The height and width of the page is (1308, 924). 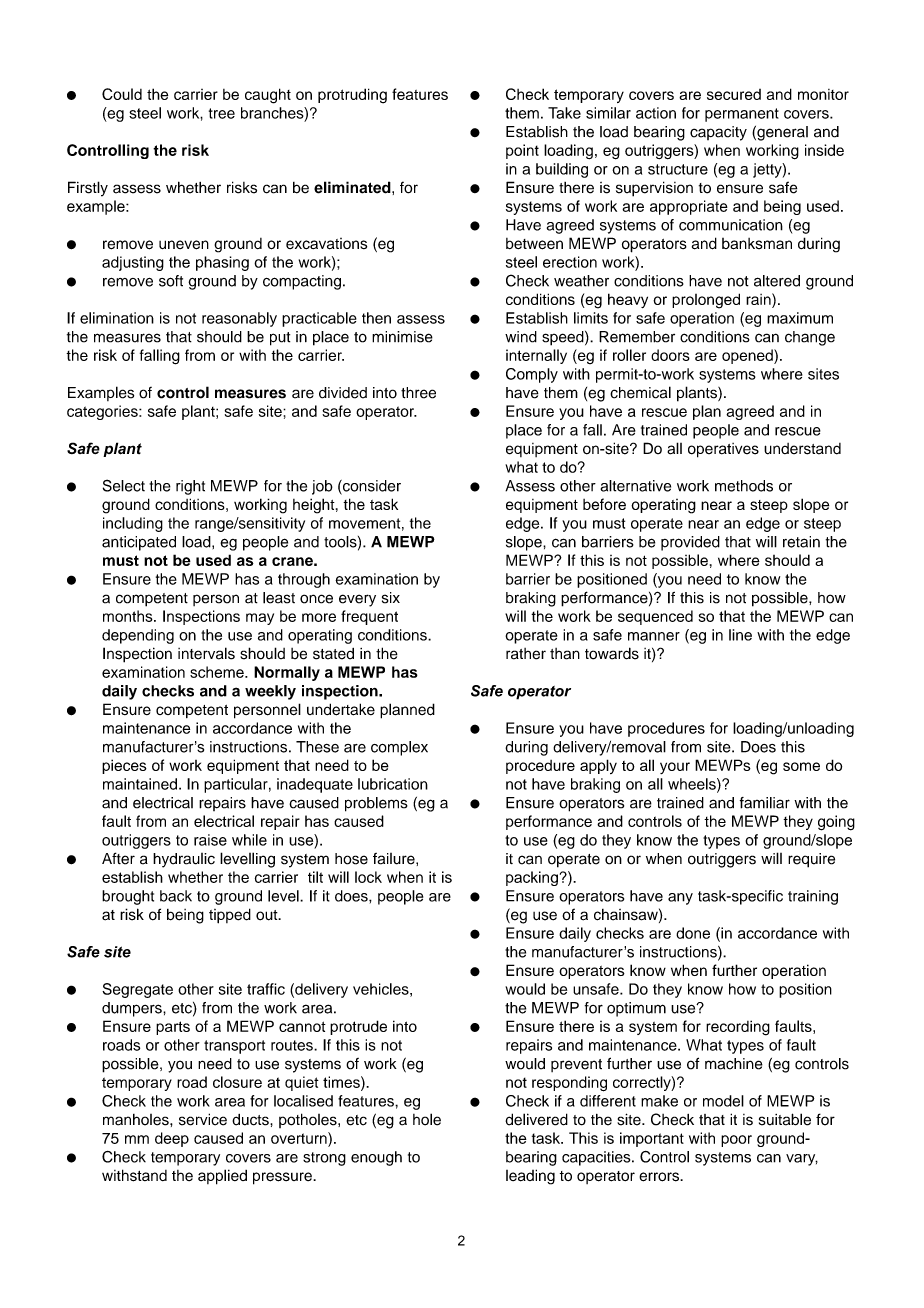 I want to click on familiar, so click(x=765, y=803).
